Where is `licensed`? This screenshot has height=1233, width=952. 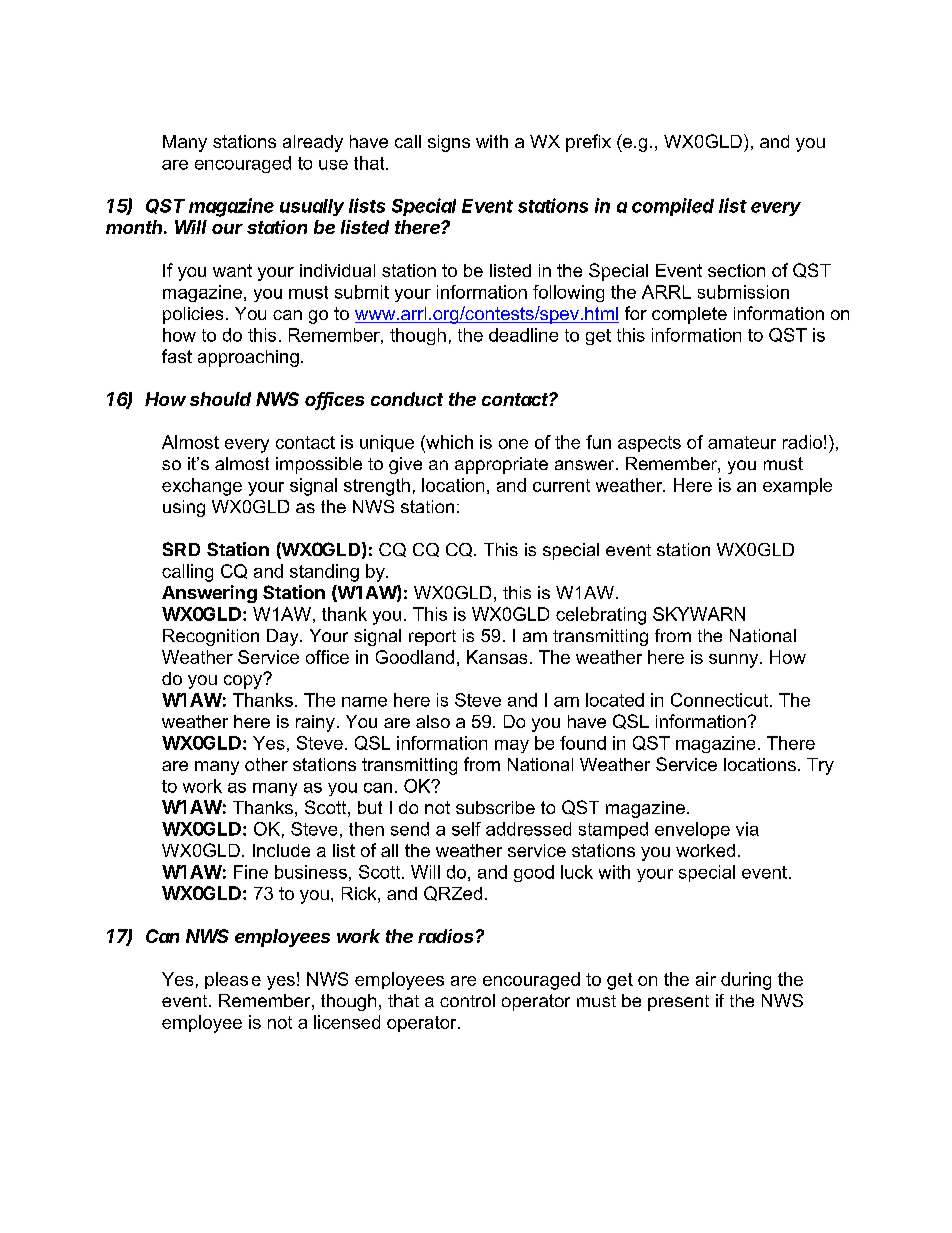
licensed is located at coordinates (347, 1022).
